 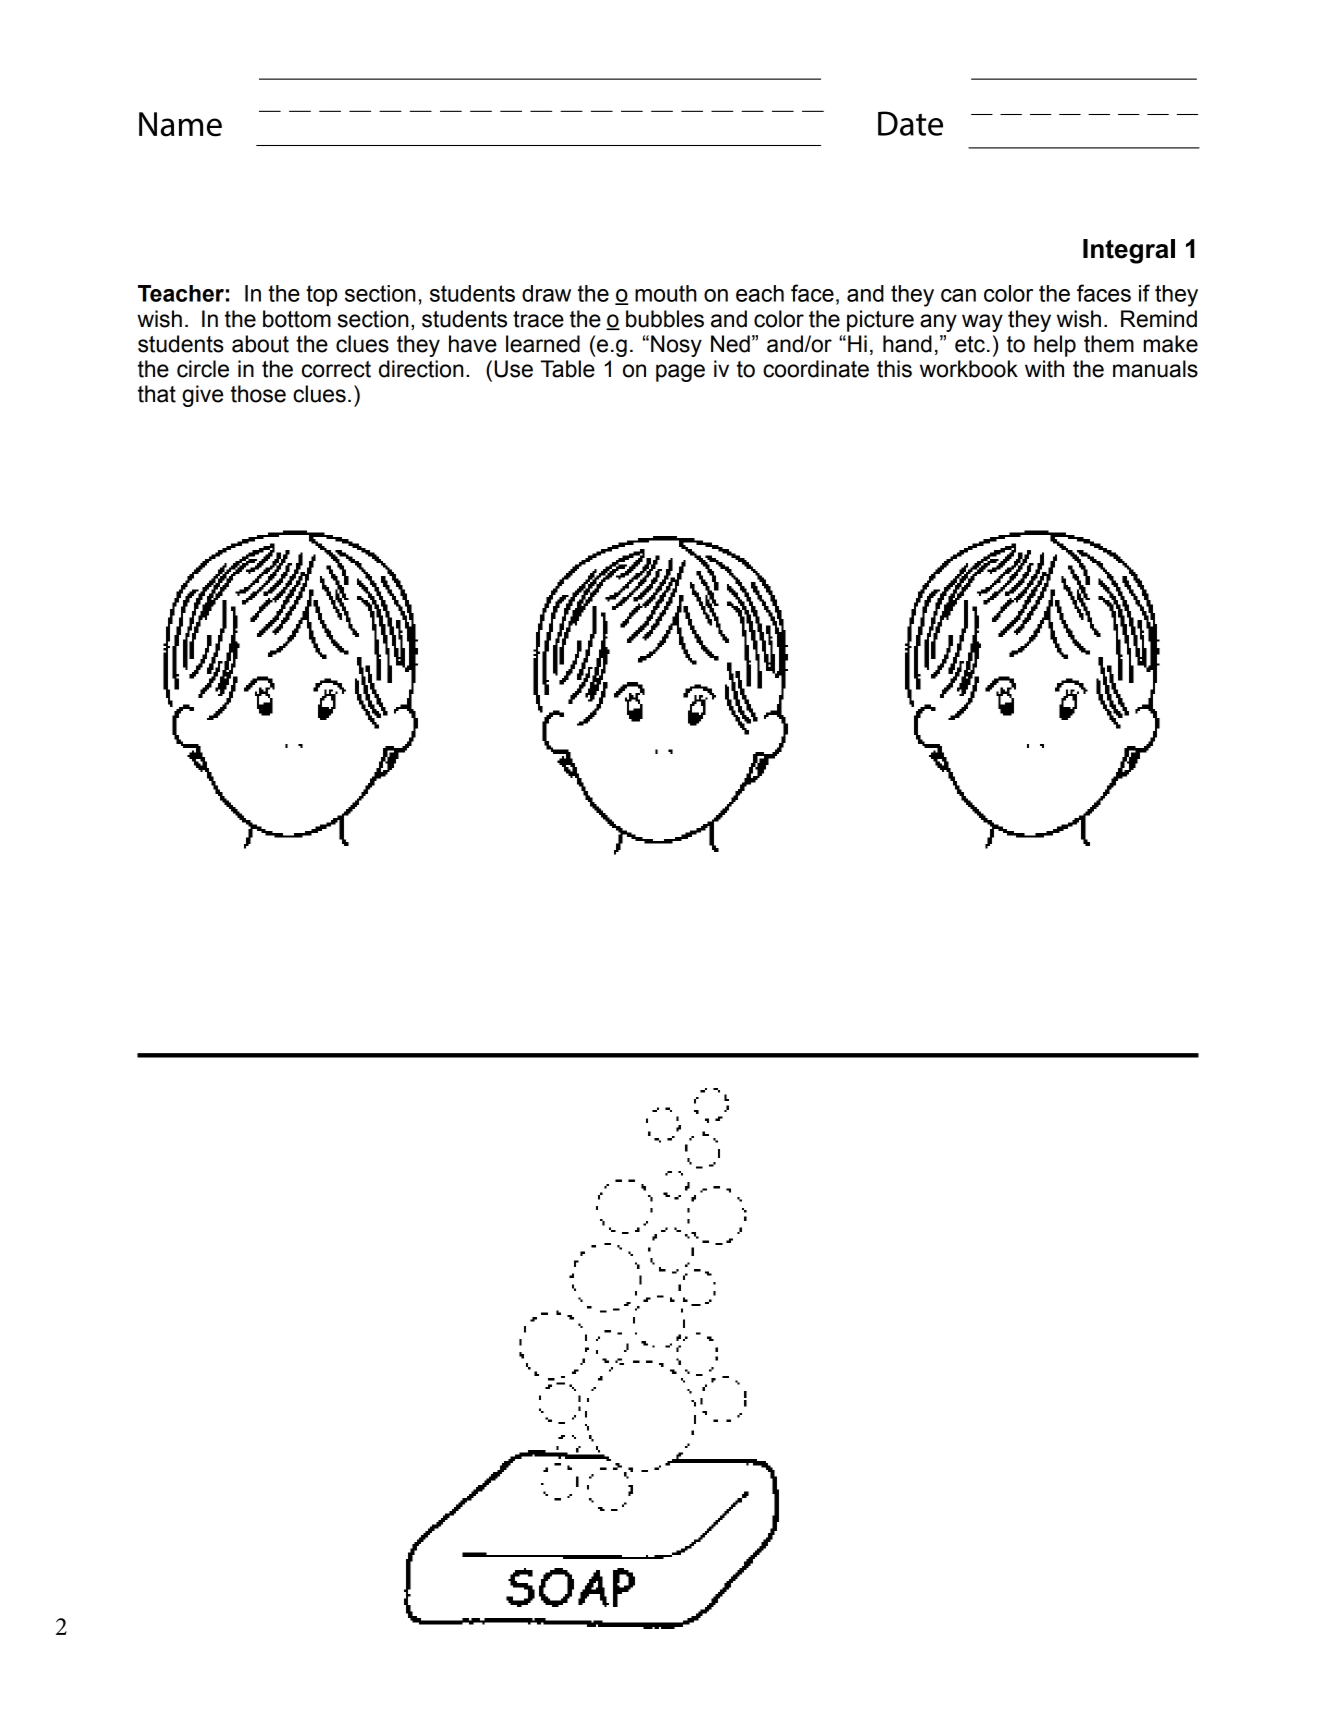 What do you see at coordinates (666, 293) in the screenshot?
I see `mouth` at bounding box center [666, 293].
